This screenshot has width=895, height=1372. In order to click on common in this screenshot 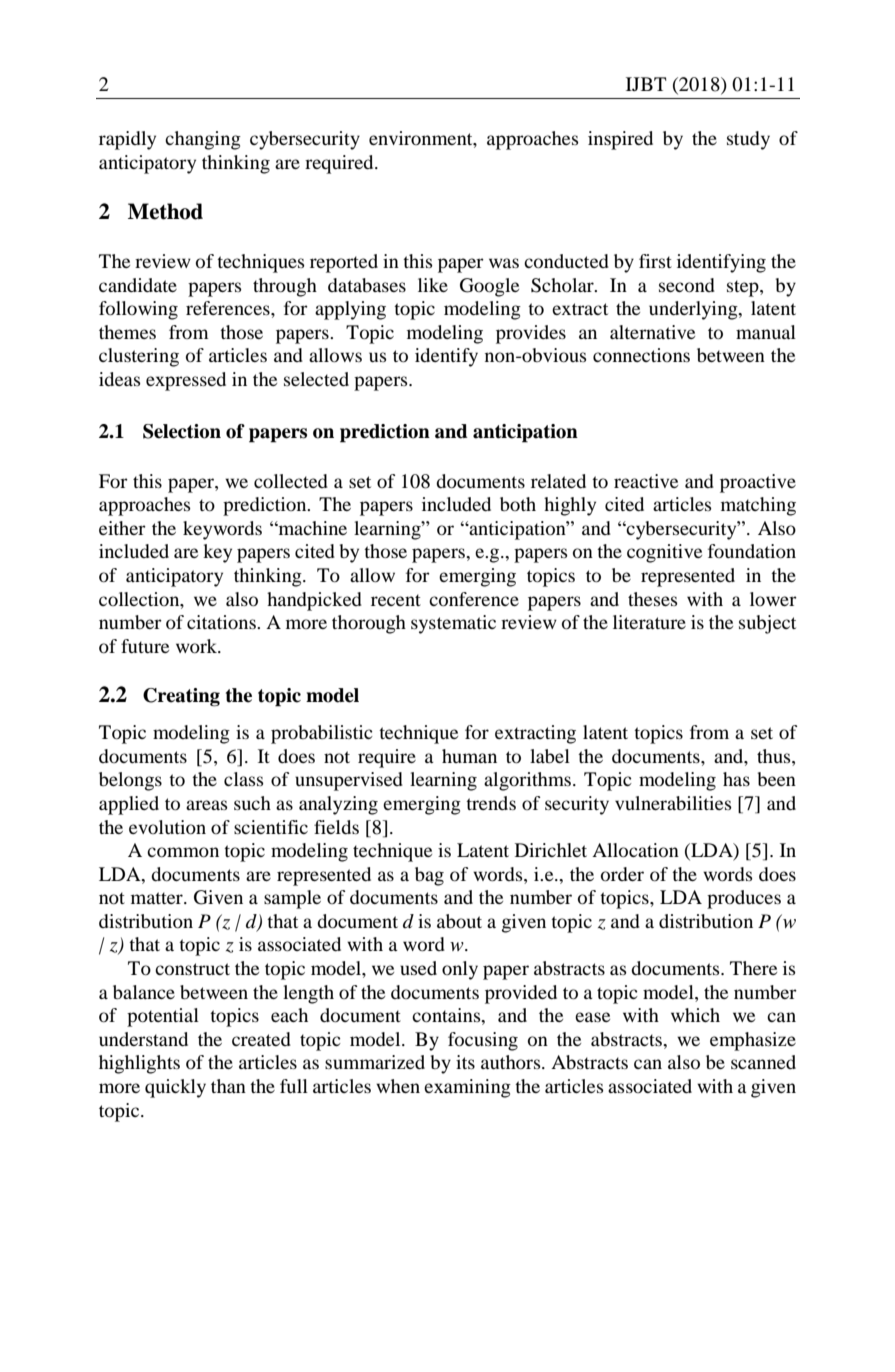, I will do `click(183, 852)`.
